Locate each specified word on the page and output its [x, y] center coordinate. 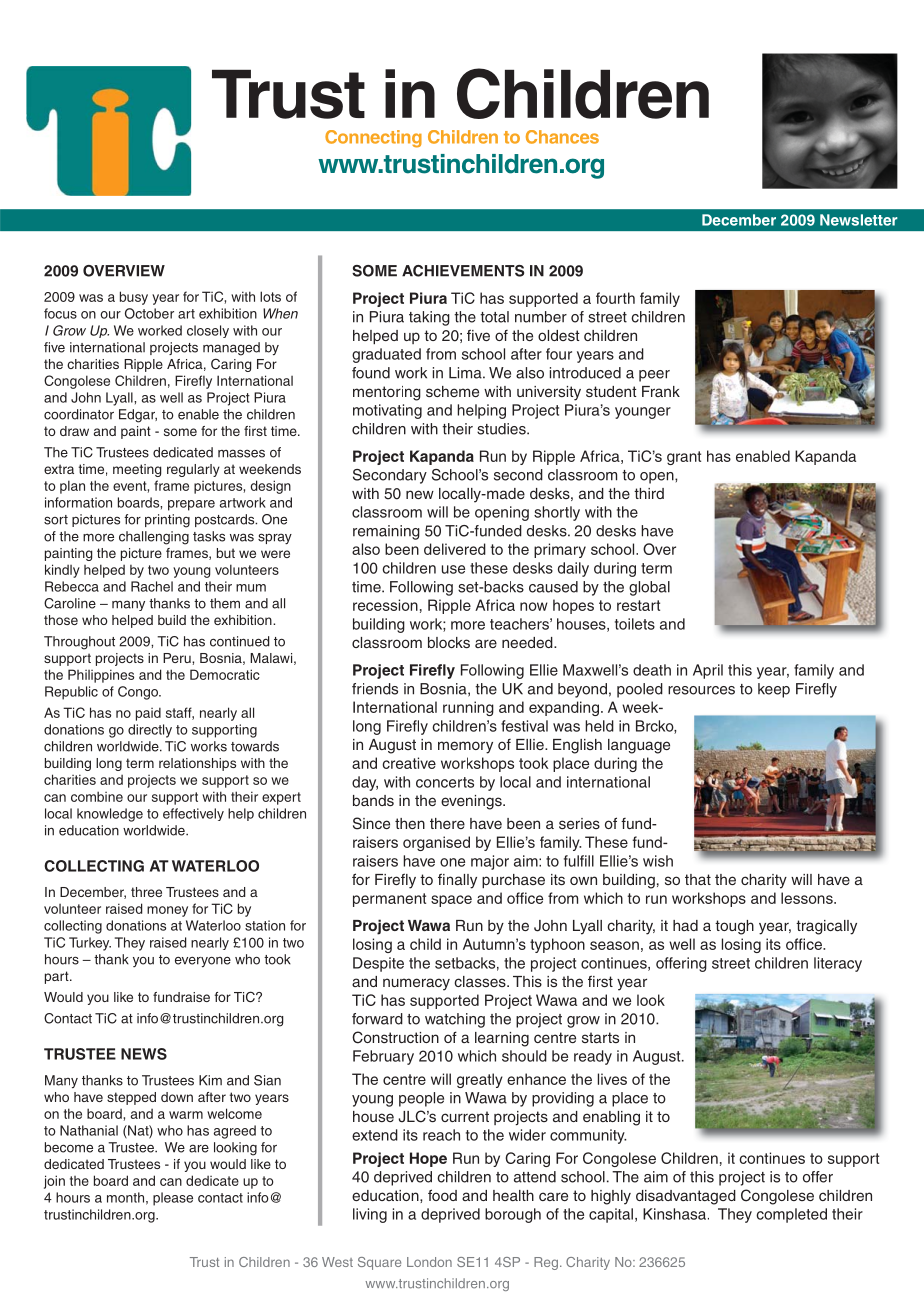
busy [134, 298]
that [698, 879]
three [146, 892]
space [451, 901]
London [429, 1262]
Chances [562, 137]
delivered [455, 549]
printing [167, 521]
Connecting [373, 139]
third [649, 493]
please [173, 1199]
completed [791, 1215]
